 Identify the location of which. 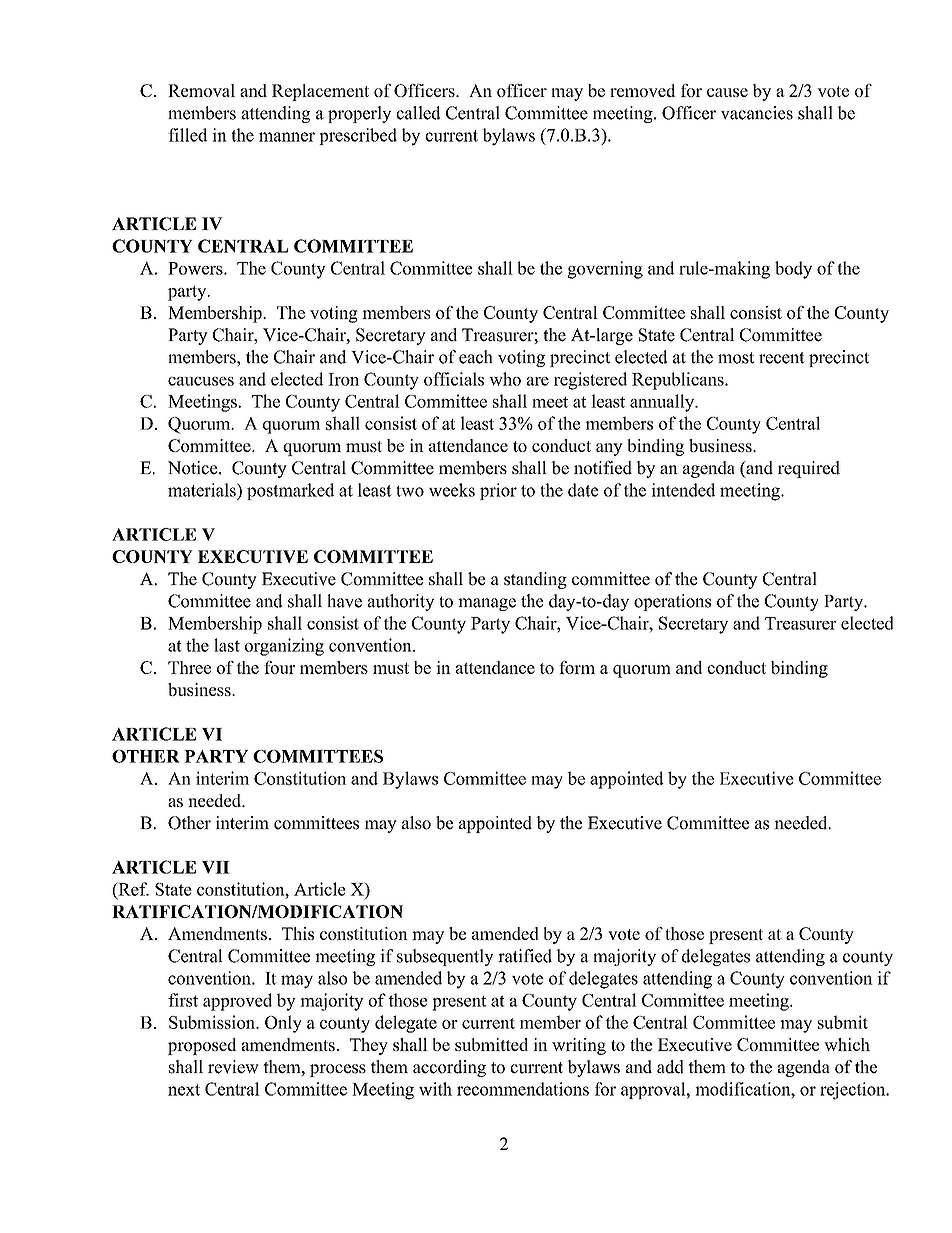
(847, 1044).
